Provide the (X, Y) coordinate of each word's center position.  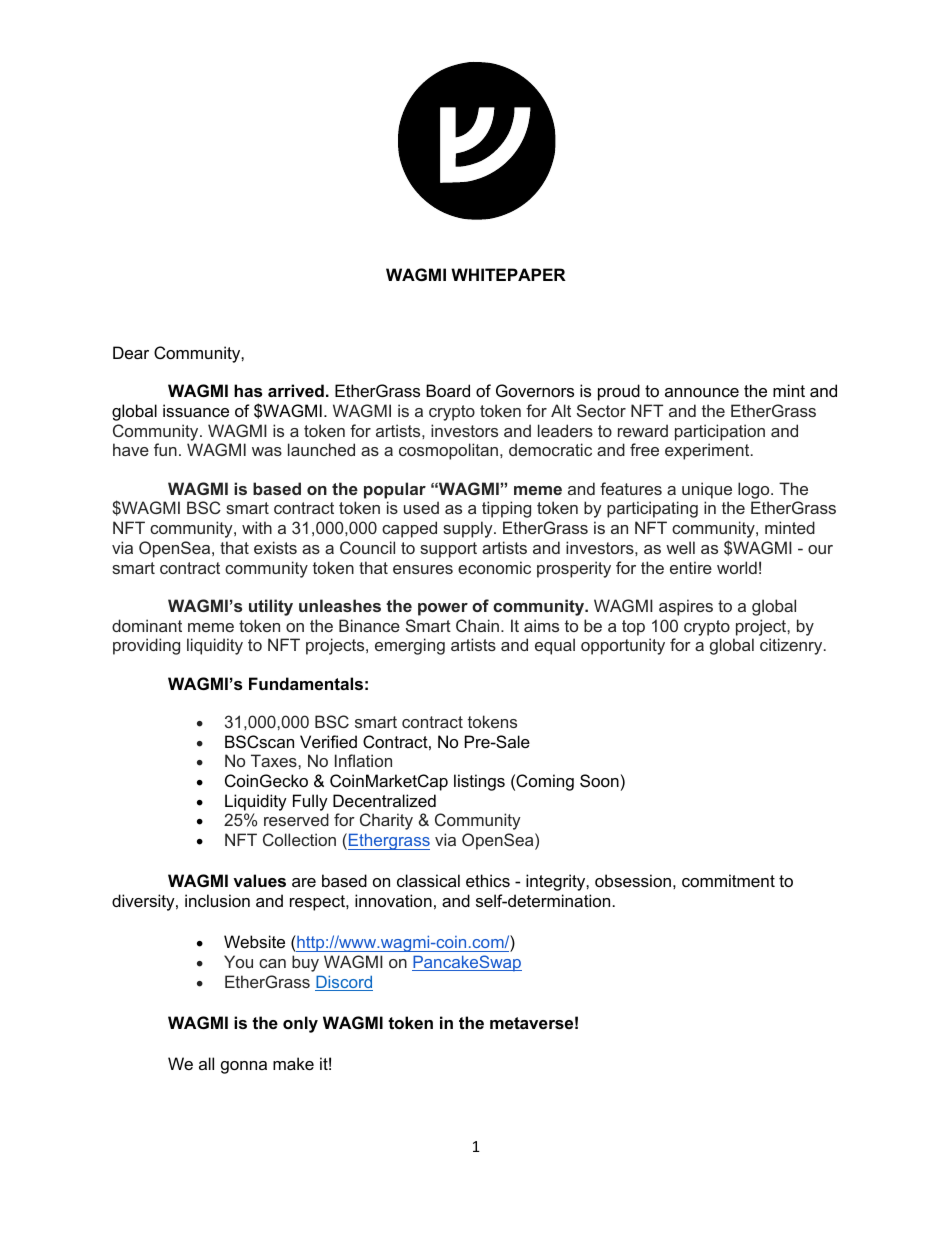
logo (755, 492)
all (206, 1063)
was (267, 451)
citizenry (792, 646)
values (259, 880)
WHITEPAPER (508, 274)
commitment (728, 880)
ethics (488, 880)
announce (702, 392)
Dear (131, 352)
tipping (506, 509)
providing (146, 646)
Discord (344, 983)
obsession (633, 880)
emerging (410, 646)
